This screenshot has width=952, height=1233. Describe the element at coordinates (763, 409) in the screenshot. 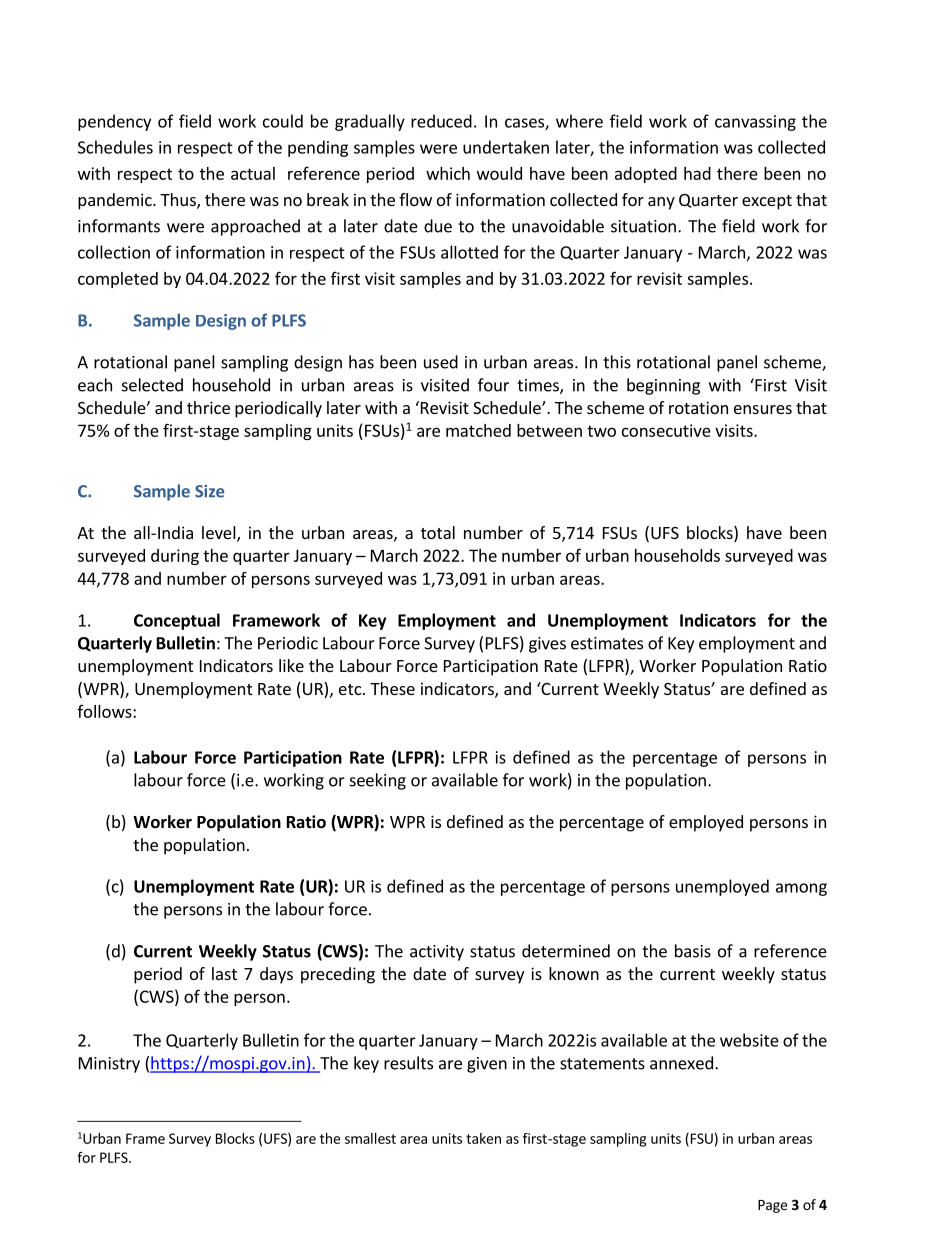

I see `ensures` at that location.
